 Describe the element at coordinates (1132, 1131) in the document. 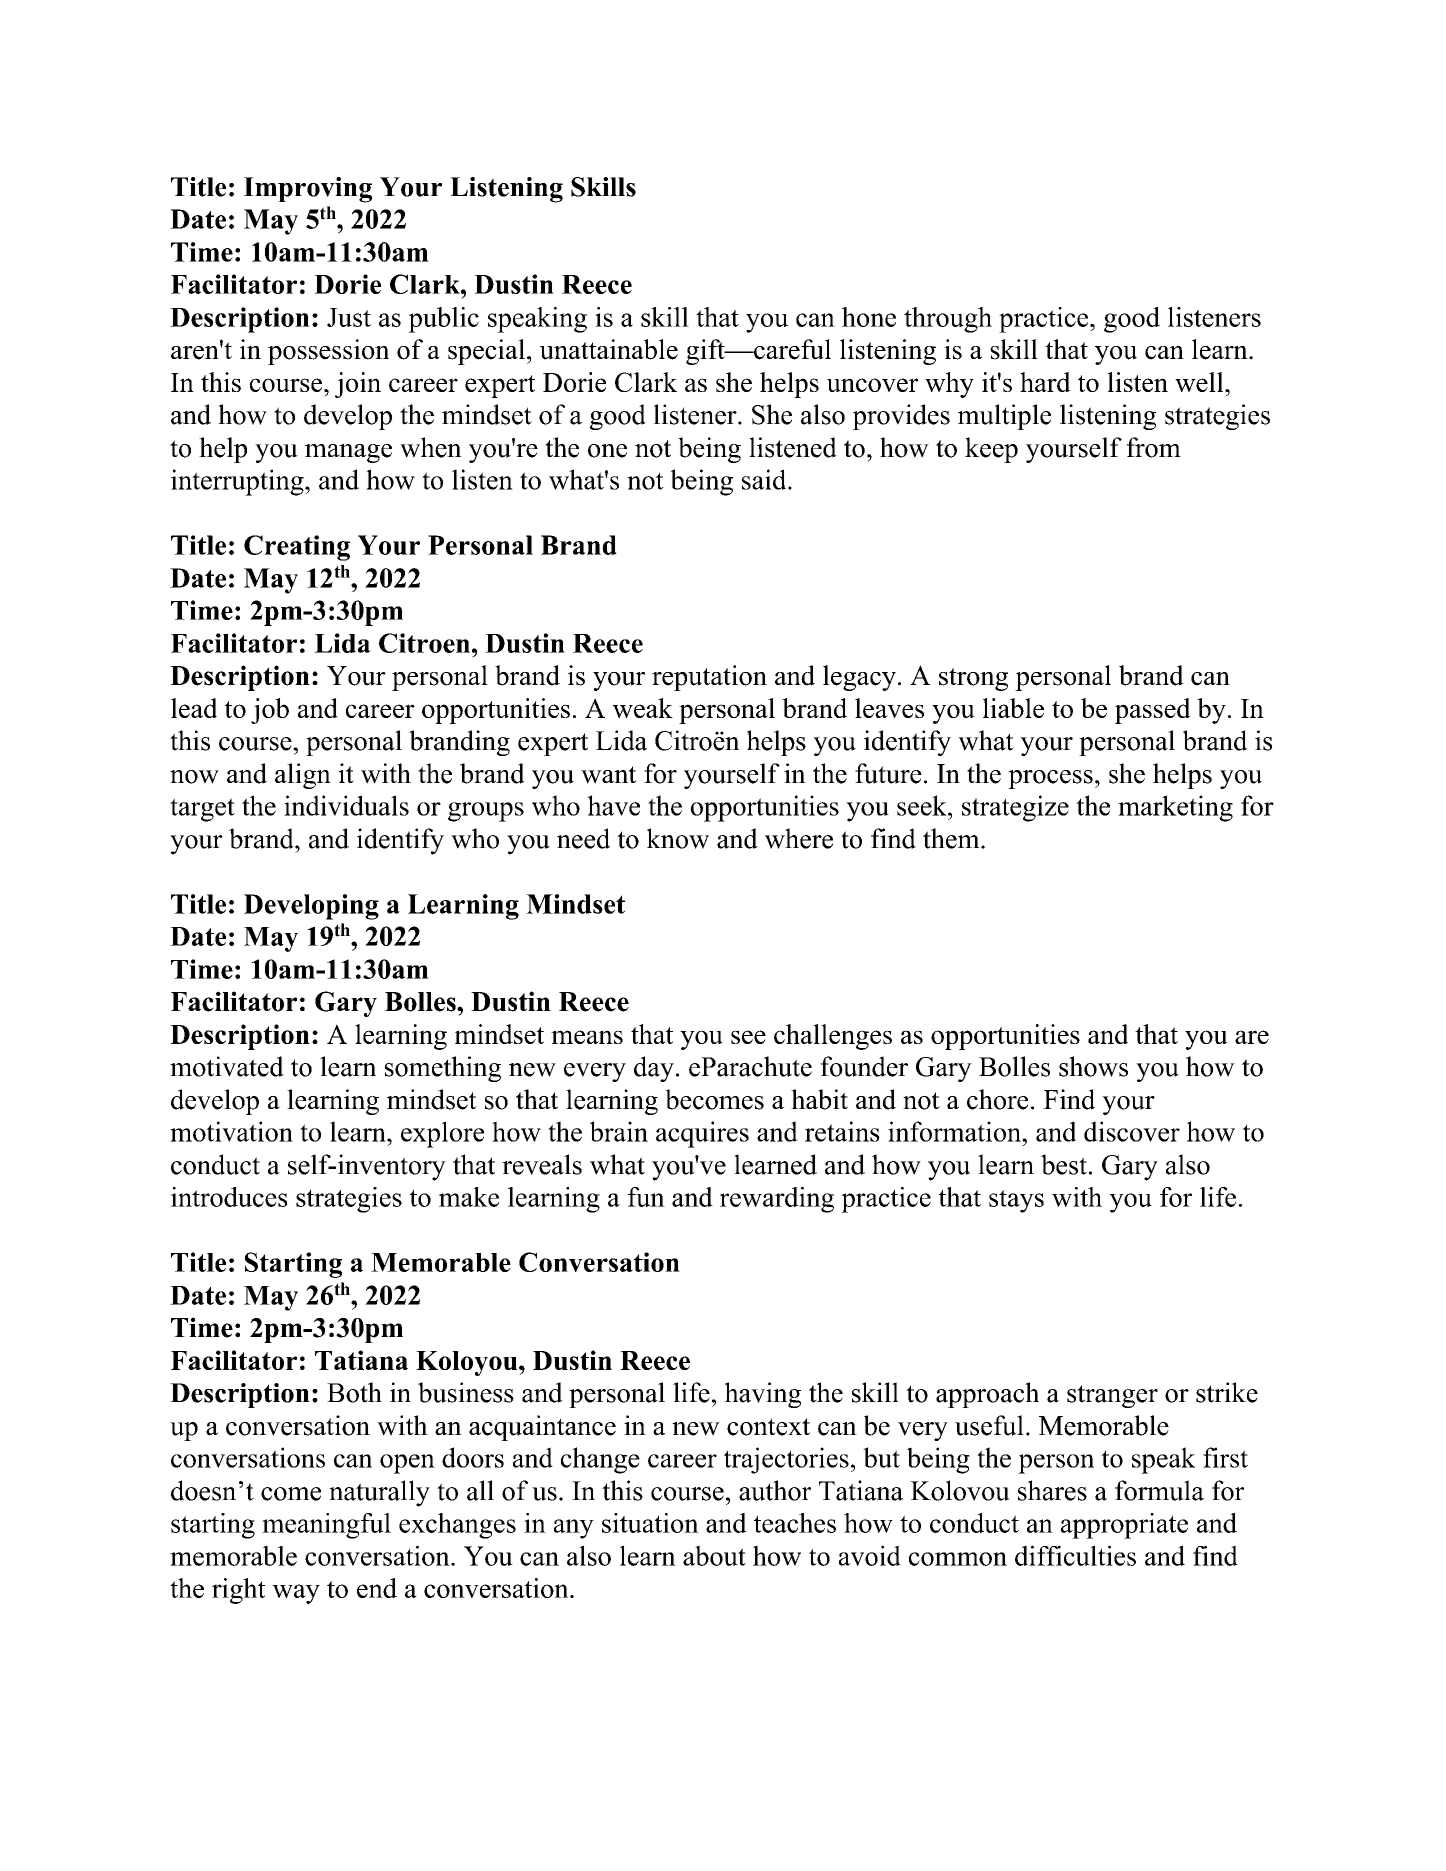

I see `discover` at that location.
